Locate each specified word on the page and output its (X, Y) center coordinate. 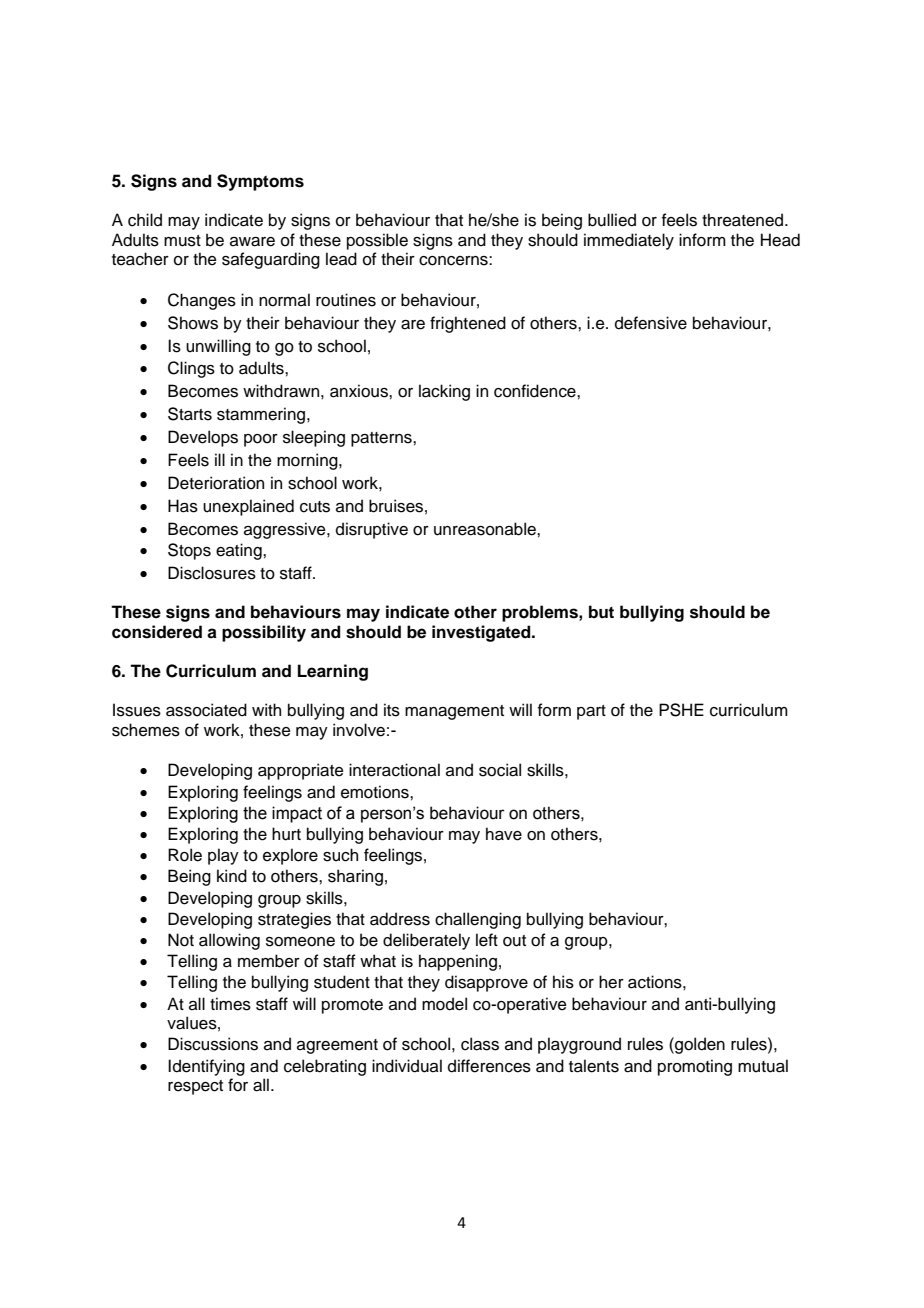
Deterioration (216, 483)
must (182, 241)
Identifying (206, 1067)
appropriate (301, 771)
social (500, 770)
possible (377, 241)
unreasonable (486, 529)
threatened (744, 220)
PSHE (681, 710)
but (601, 612)
